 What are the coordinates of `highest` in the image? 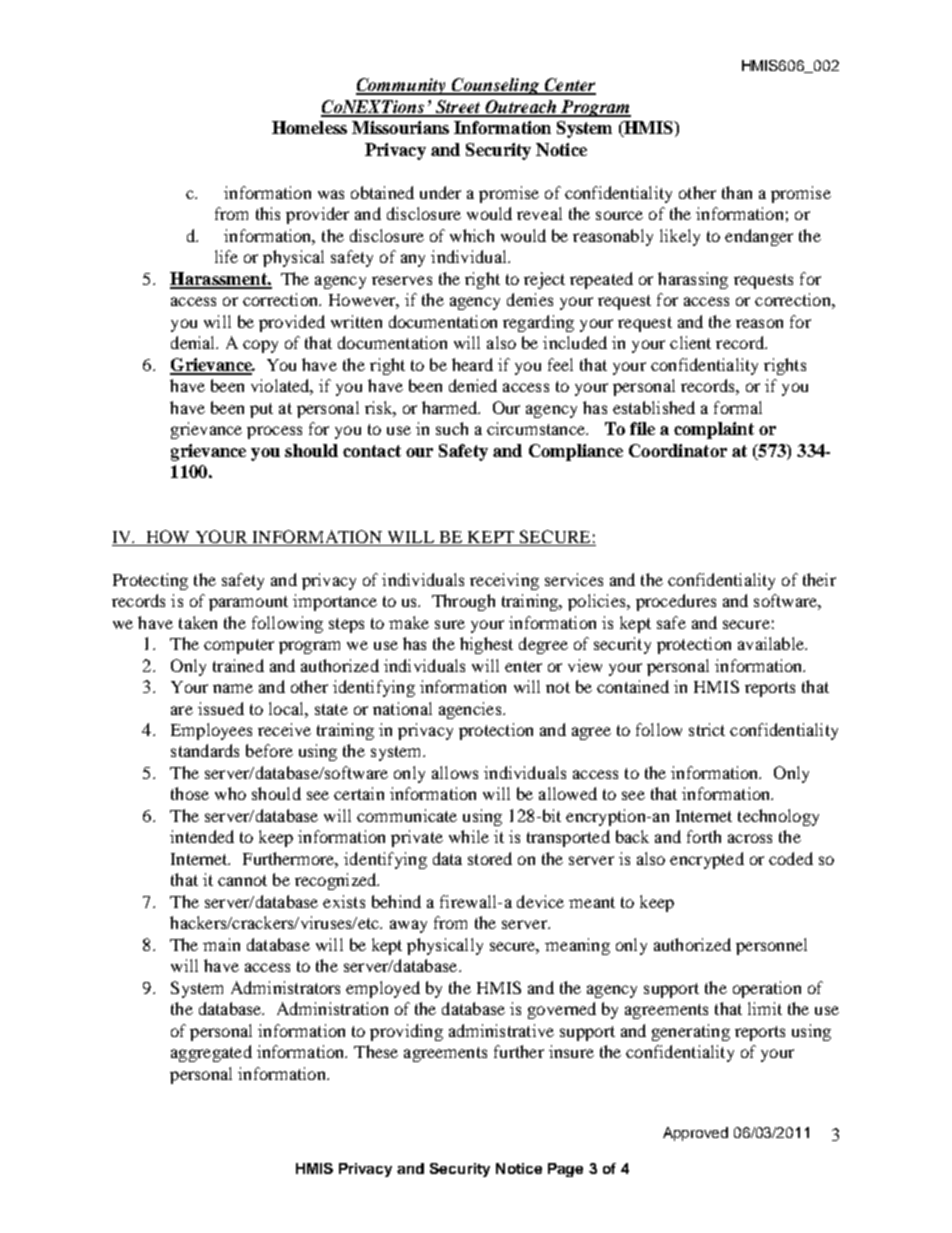 It's located at (486, 645).
